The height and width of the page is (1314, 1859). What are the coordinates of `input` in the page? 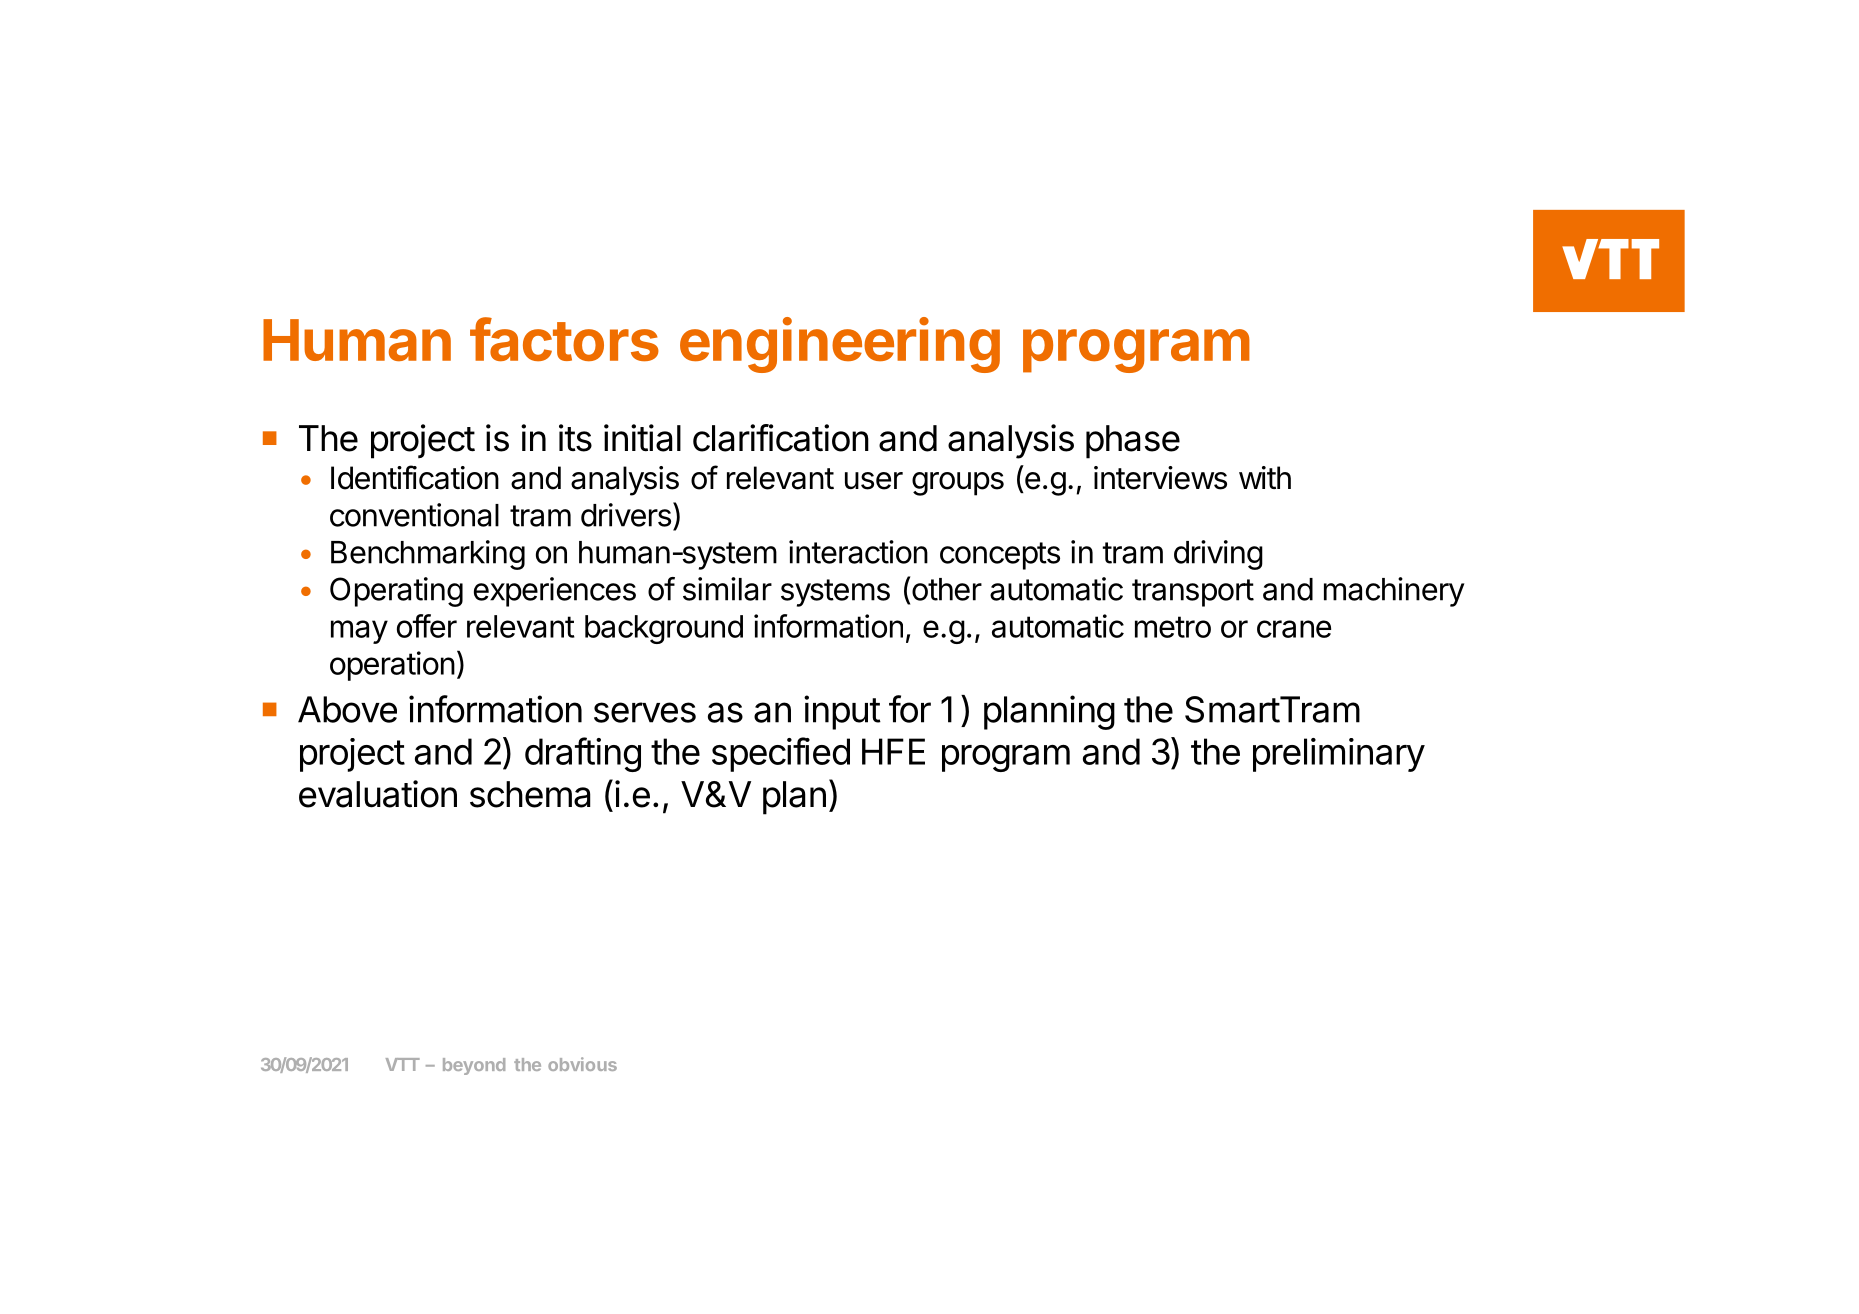 It's located at (842, 712).
